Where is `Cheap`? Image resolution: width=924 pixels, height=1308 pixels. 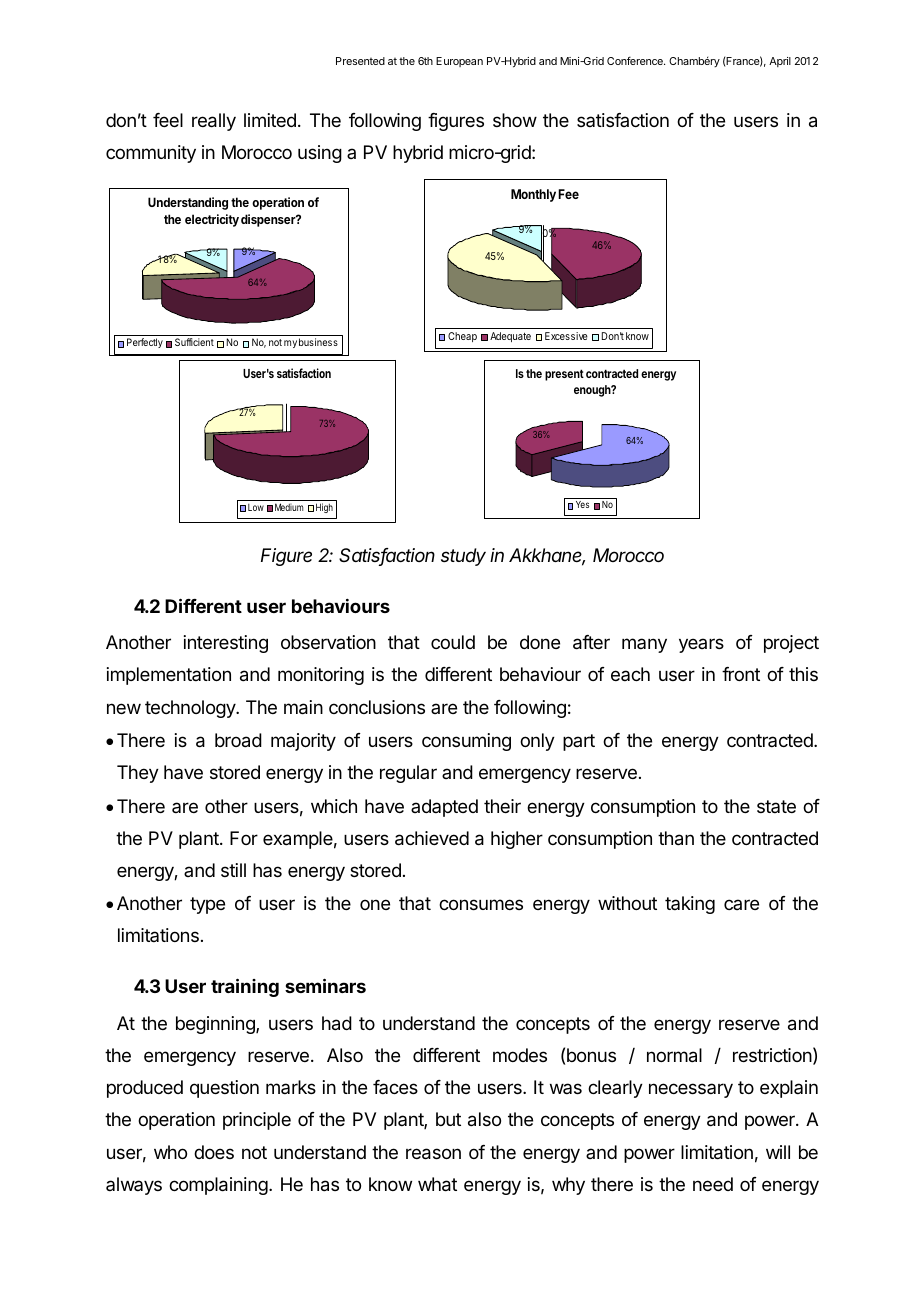 Cheap is located at coordinates (462, 337).
